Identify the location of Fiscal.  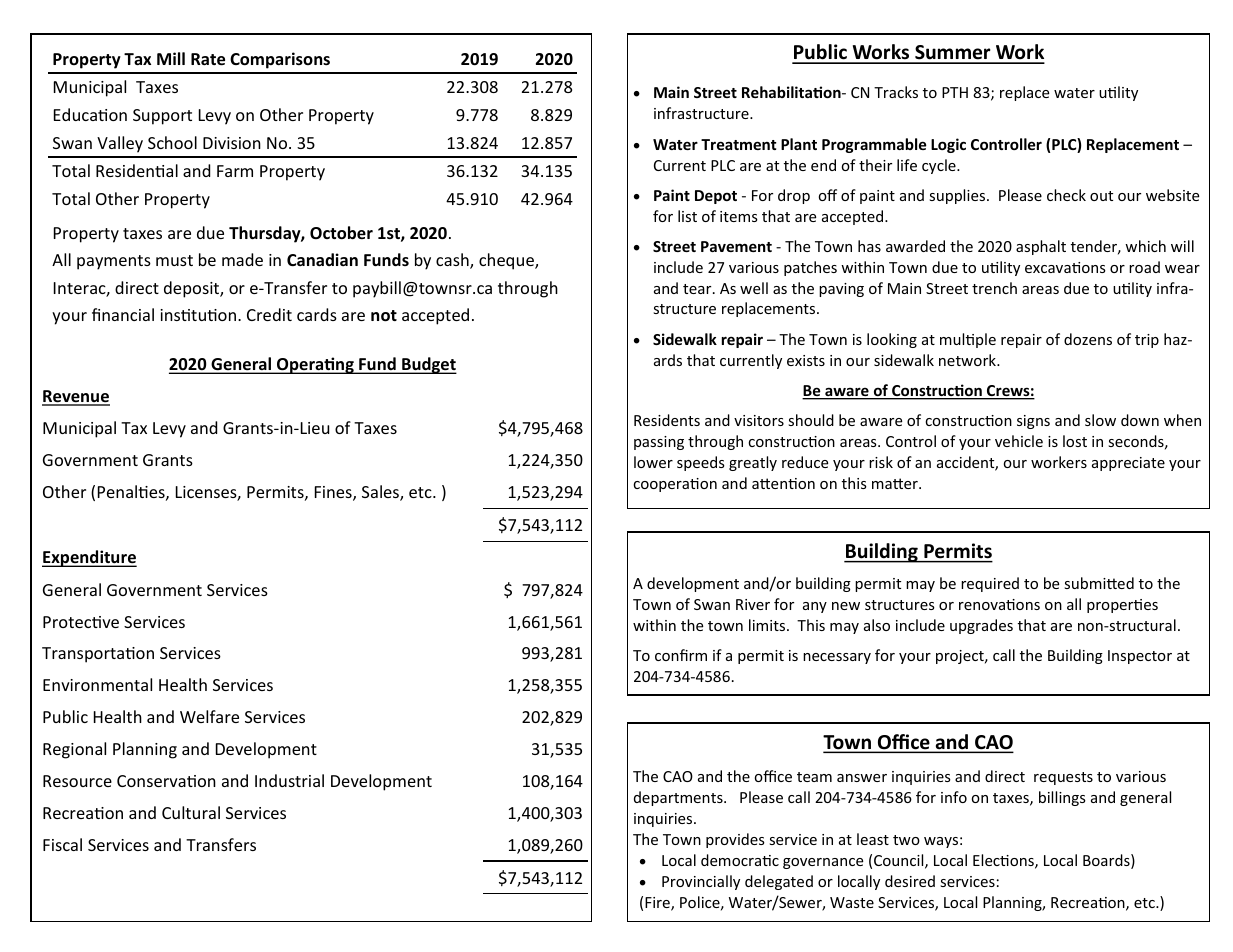
(62, 844).
